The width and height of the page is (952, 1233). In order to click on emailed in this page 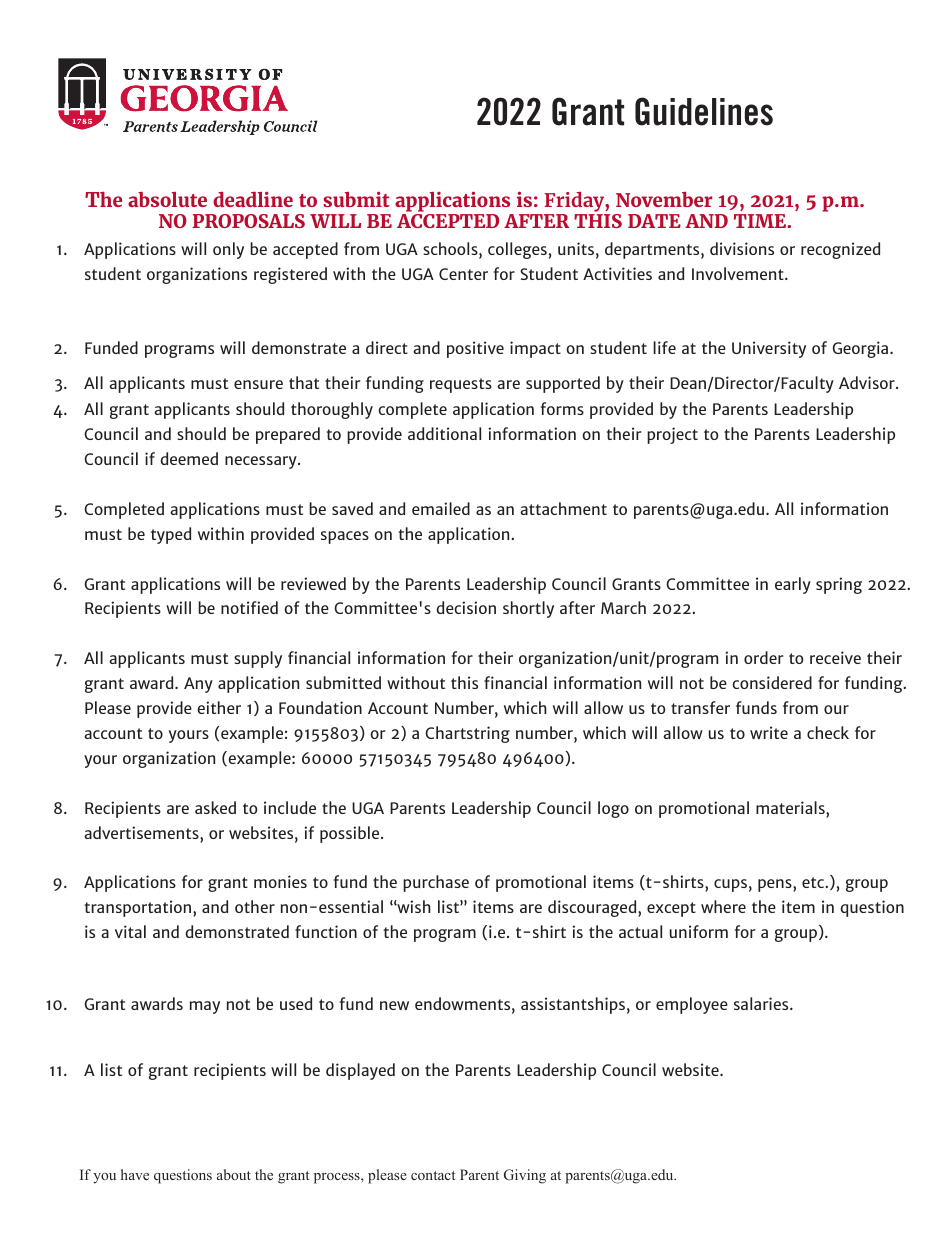, I will do `click(441, 508)`.
